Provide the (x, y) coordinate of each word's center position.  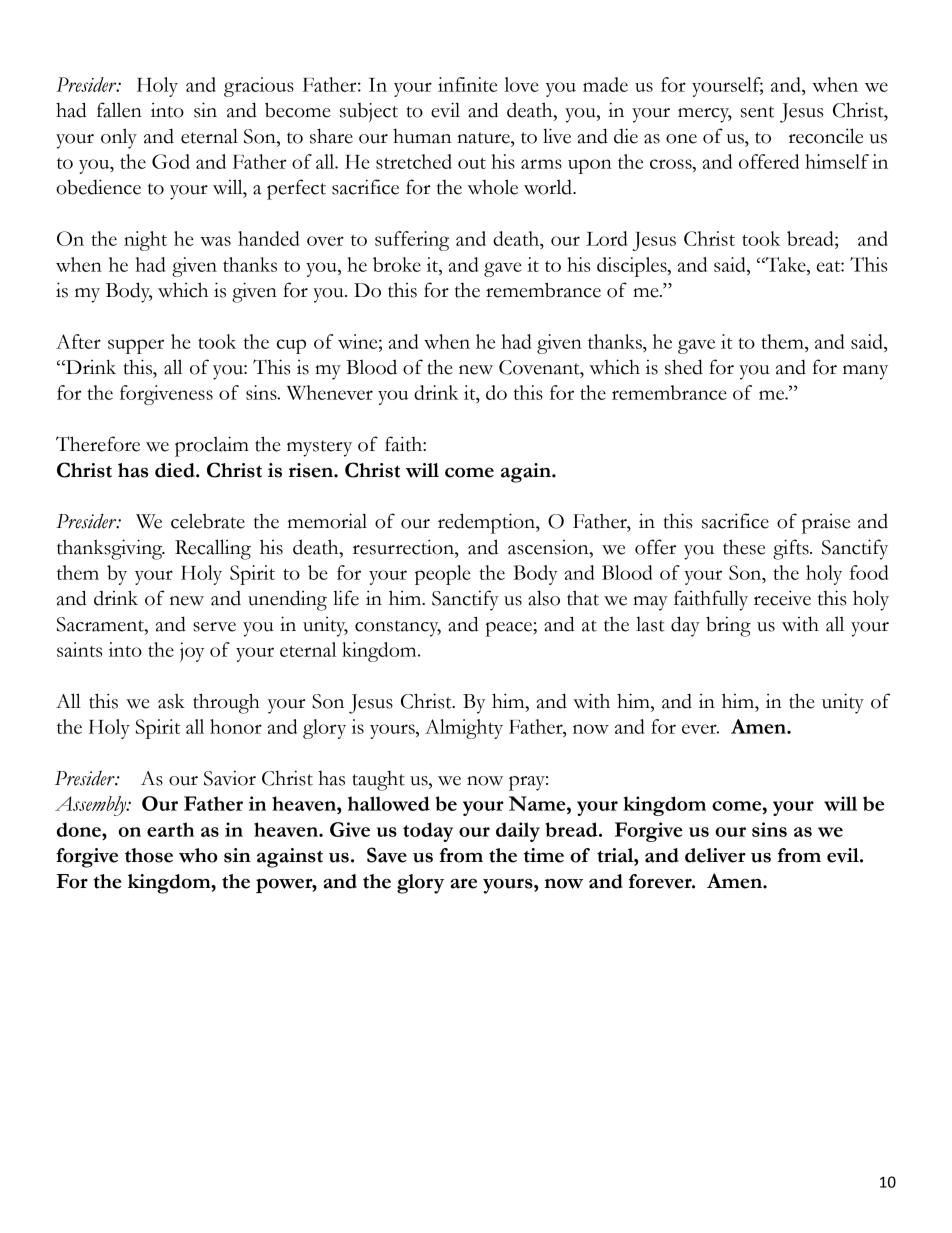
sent (757, 112)
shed (684, 367)
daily (518, 832)
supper (136, 346)
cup (291, 346)
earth (170, 829)
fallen (119, 110)
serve (214, 627)
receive (782, 598)
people (443, 575)
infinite (467, 84)
